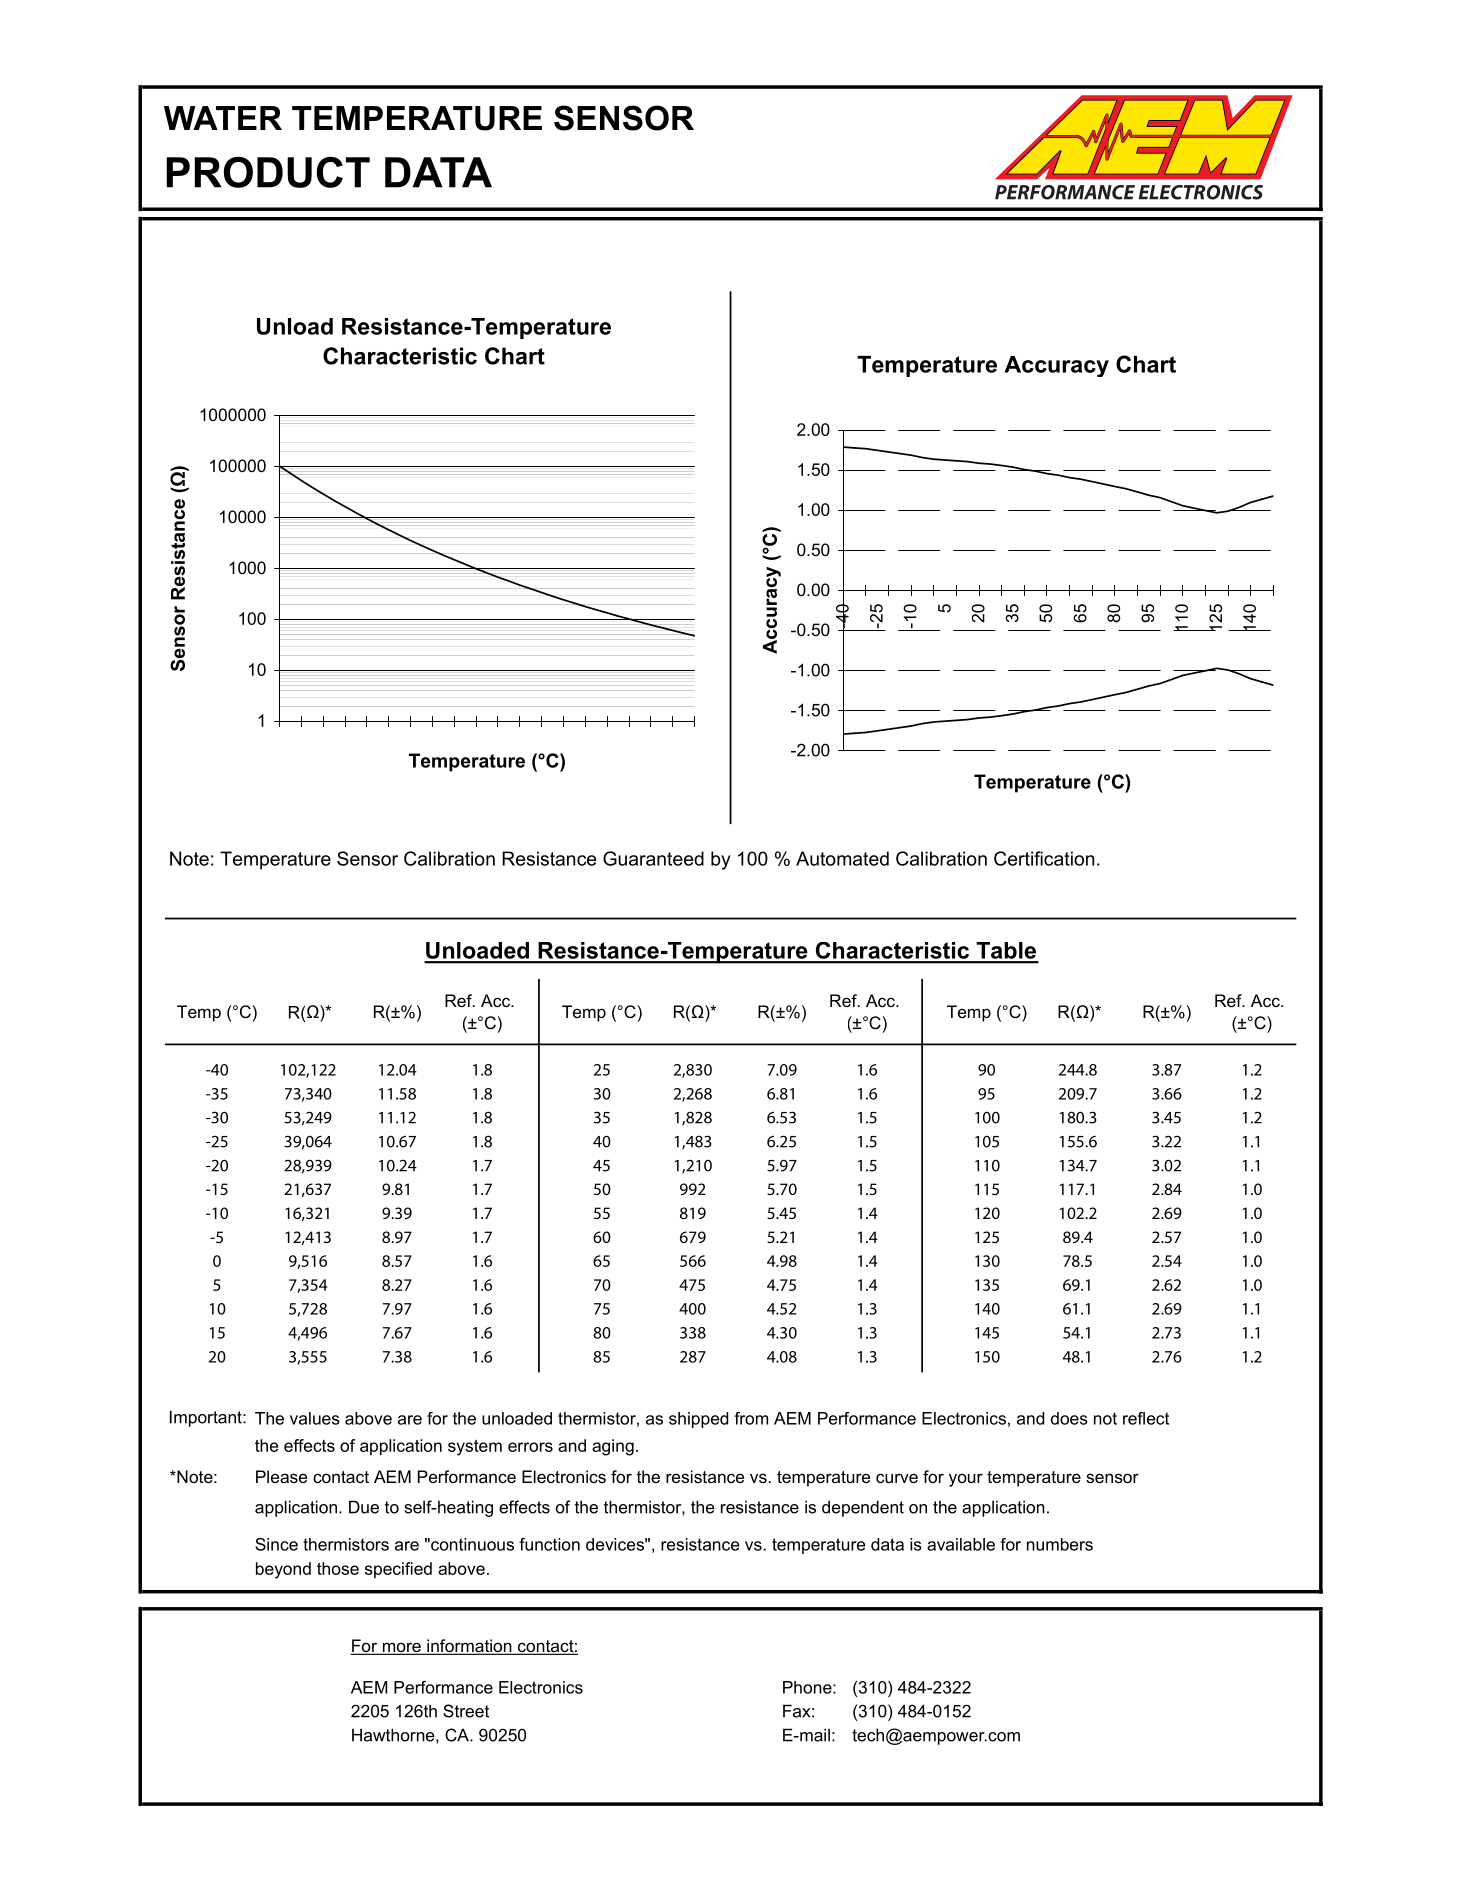  What do you see at coordinates (1069, 1418) in the screenshot?
I see `does` at bounding box center [1069, 1418].
